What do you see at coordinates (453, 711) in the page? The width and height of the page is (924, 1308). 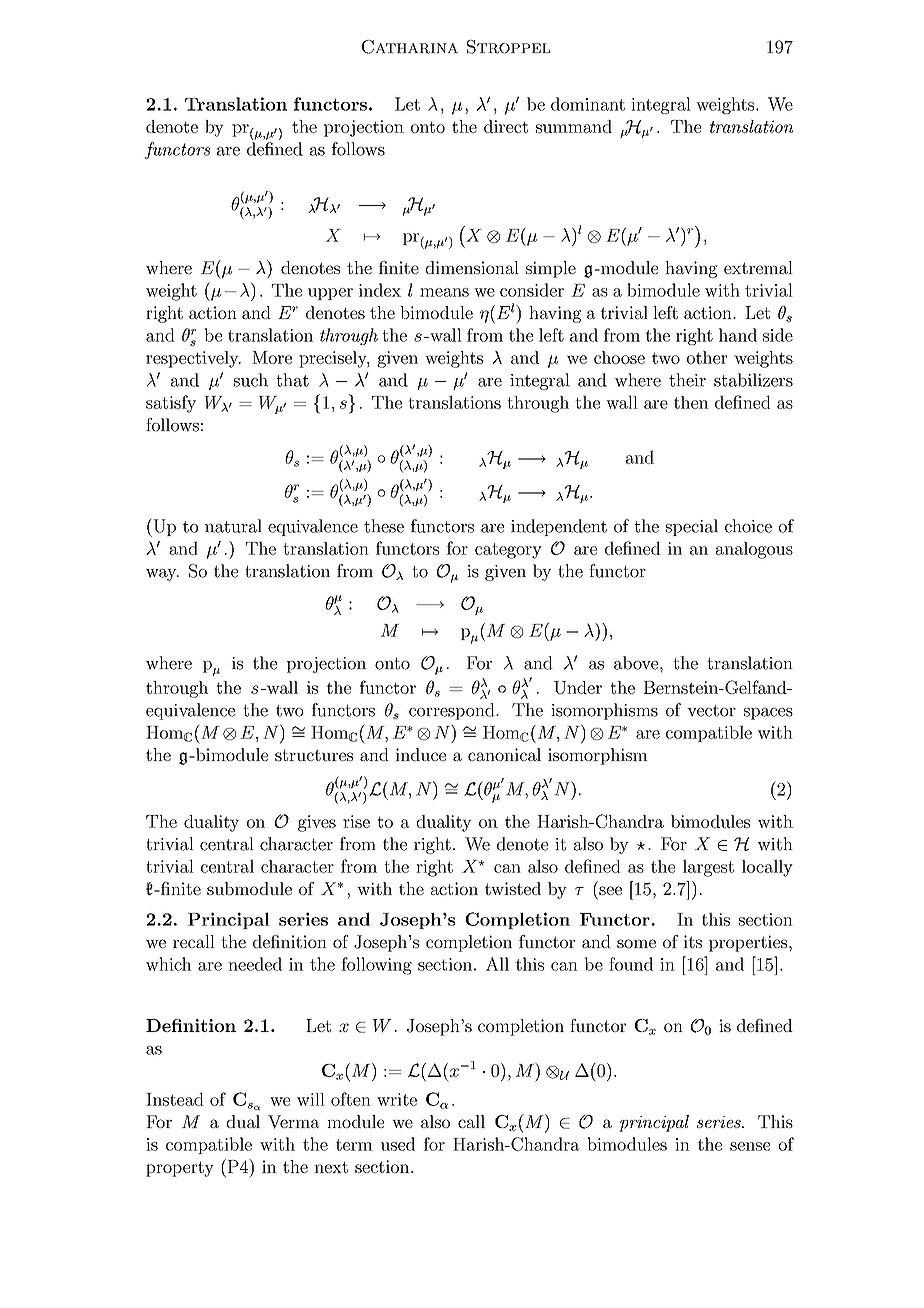 I see `correspond` at bounding box center [453, 711].
